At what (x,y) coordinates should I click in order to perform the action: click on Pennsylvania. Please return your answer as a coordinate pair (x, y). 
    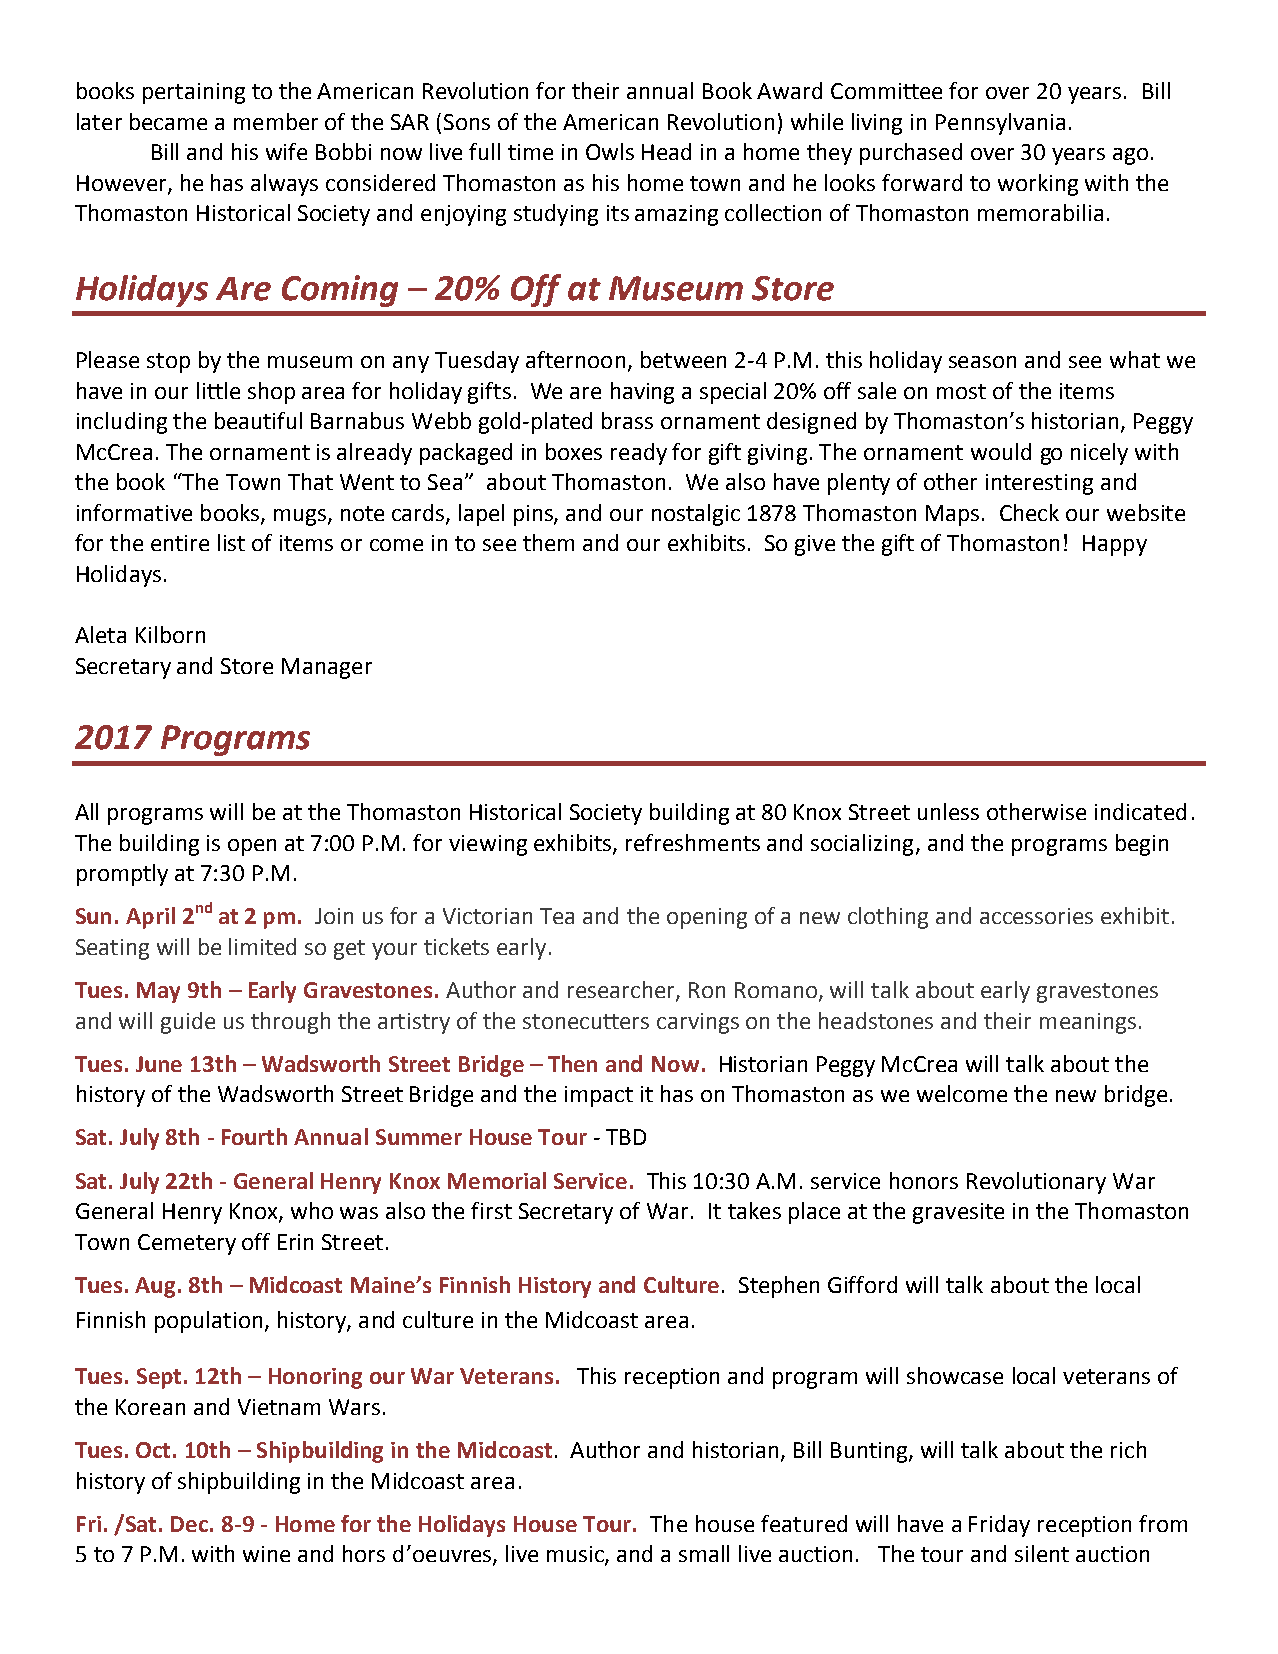
    Looking at the image, I should click on (1000, 124).
